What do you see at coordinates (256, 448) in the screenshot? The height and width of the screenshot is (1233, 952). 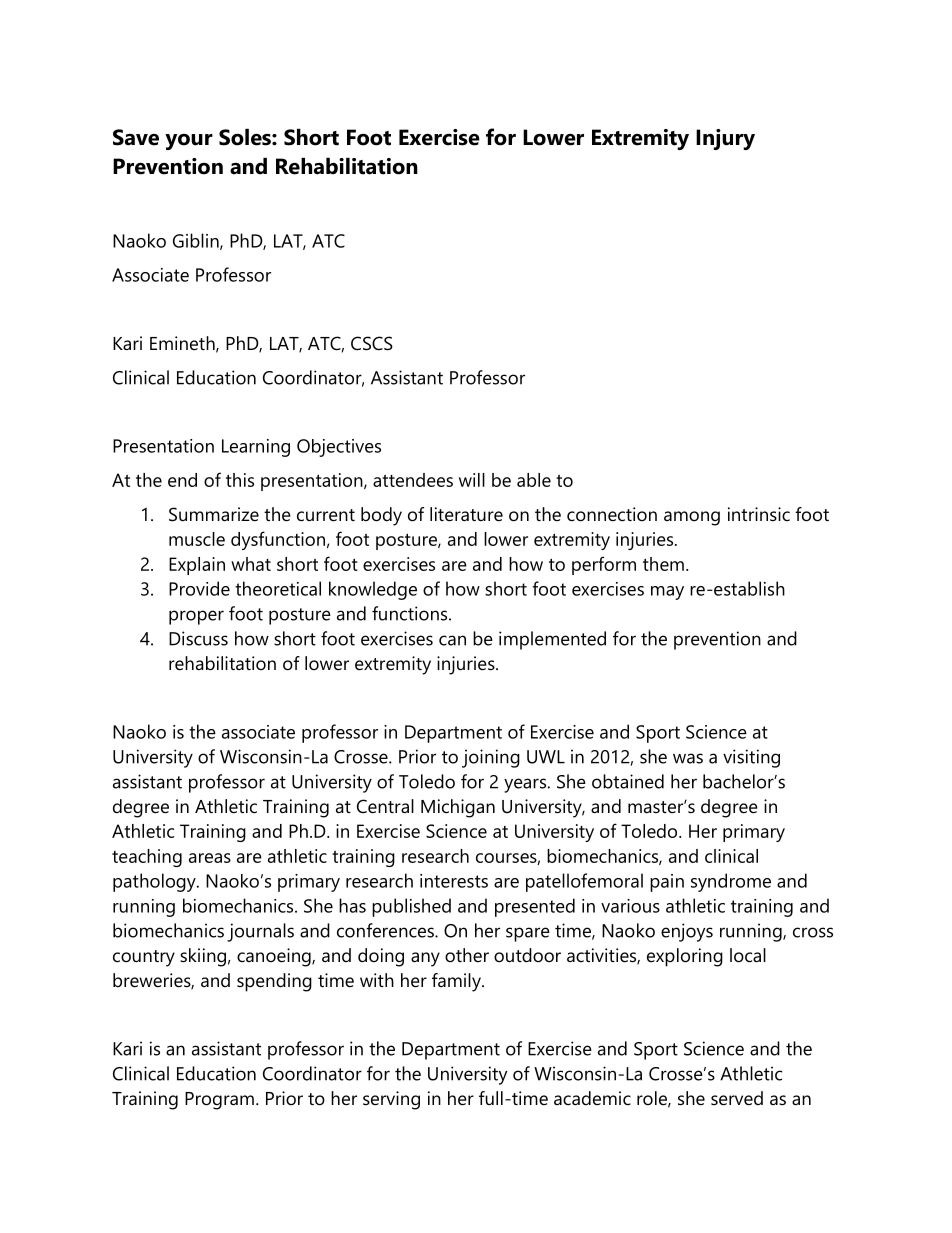 I see `Learning` at bounding box center [256, 448].
